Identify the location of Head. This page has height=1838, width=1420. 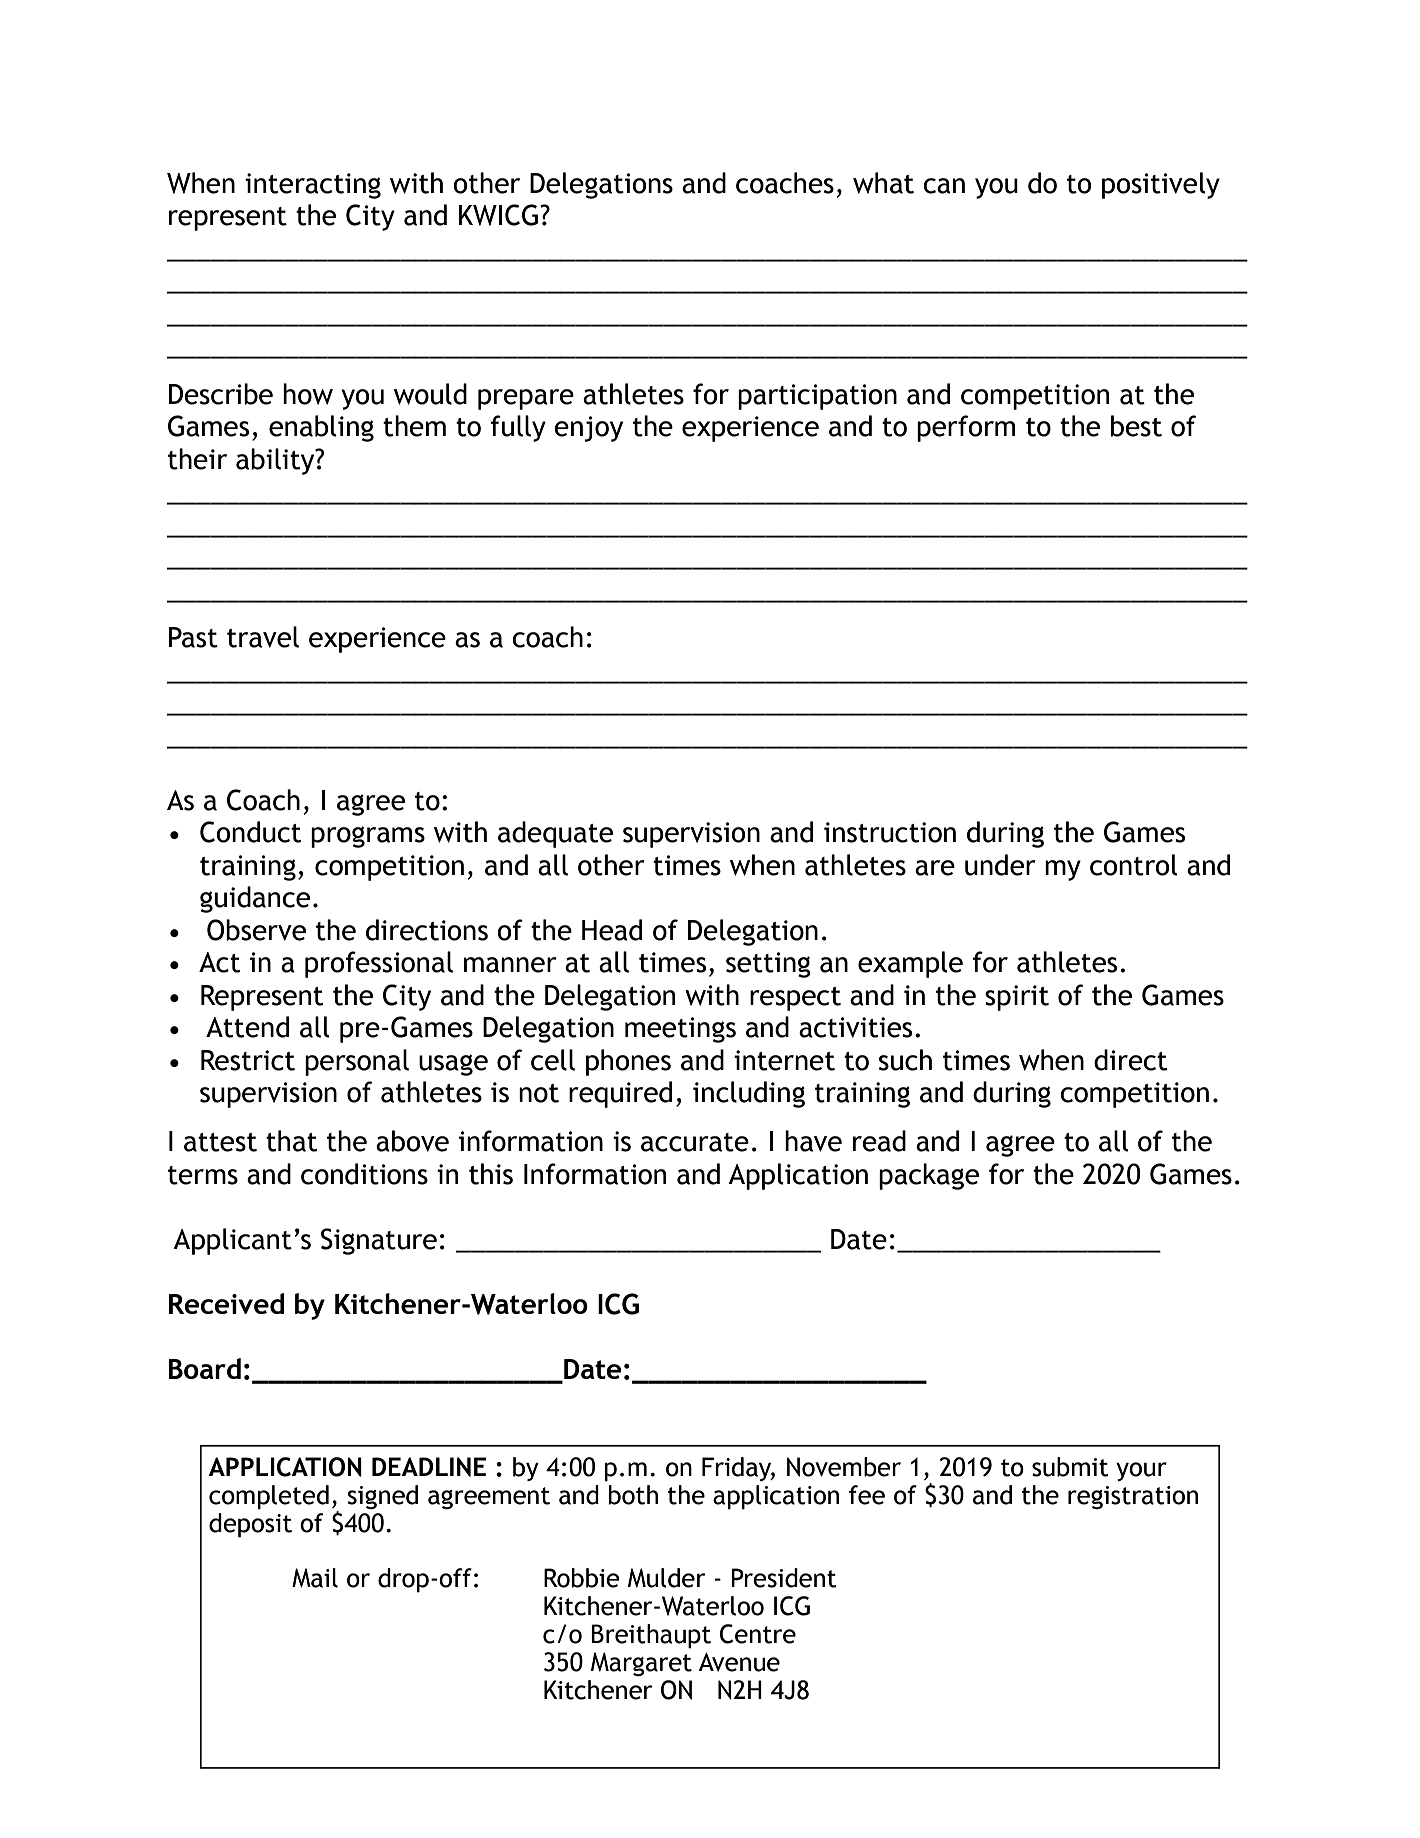
(612, 930).
